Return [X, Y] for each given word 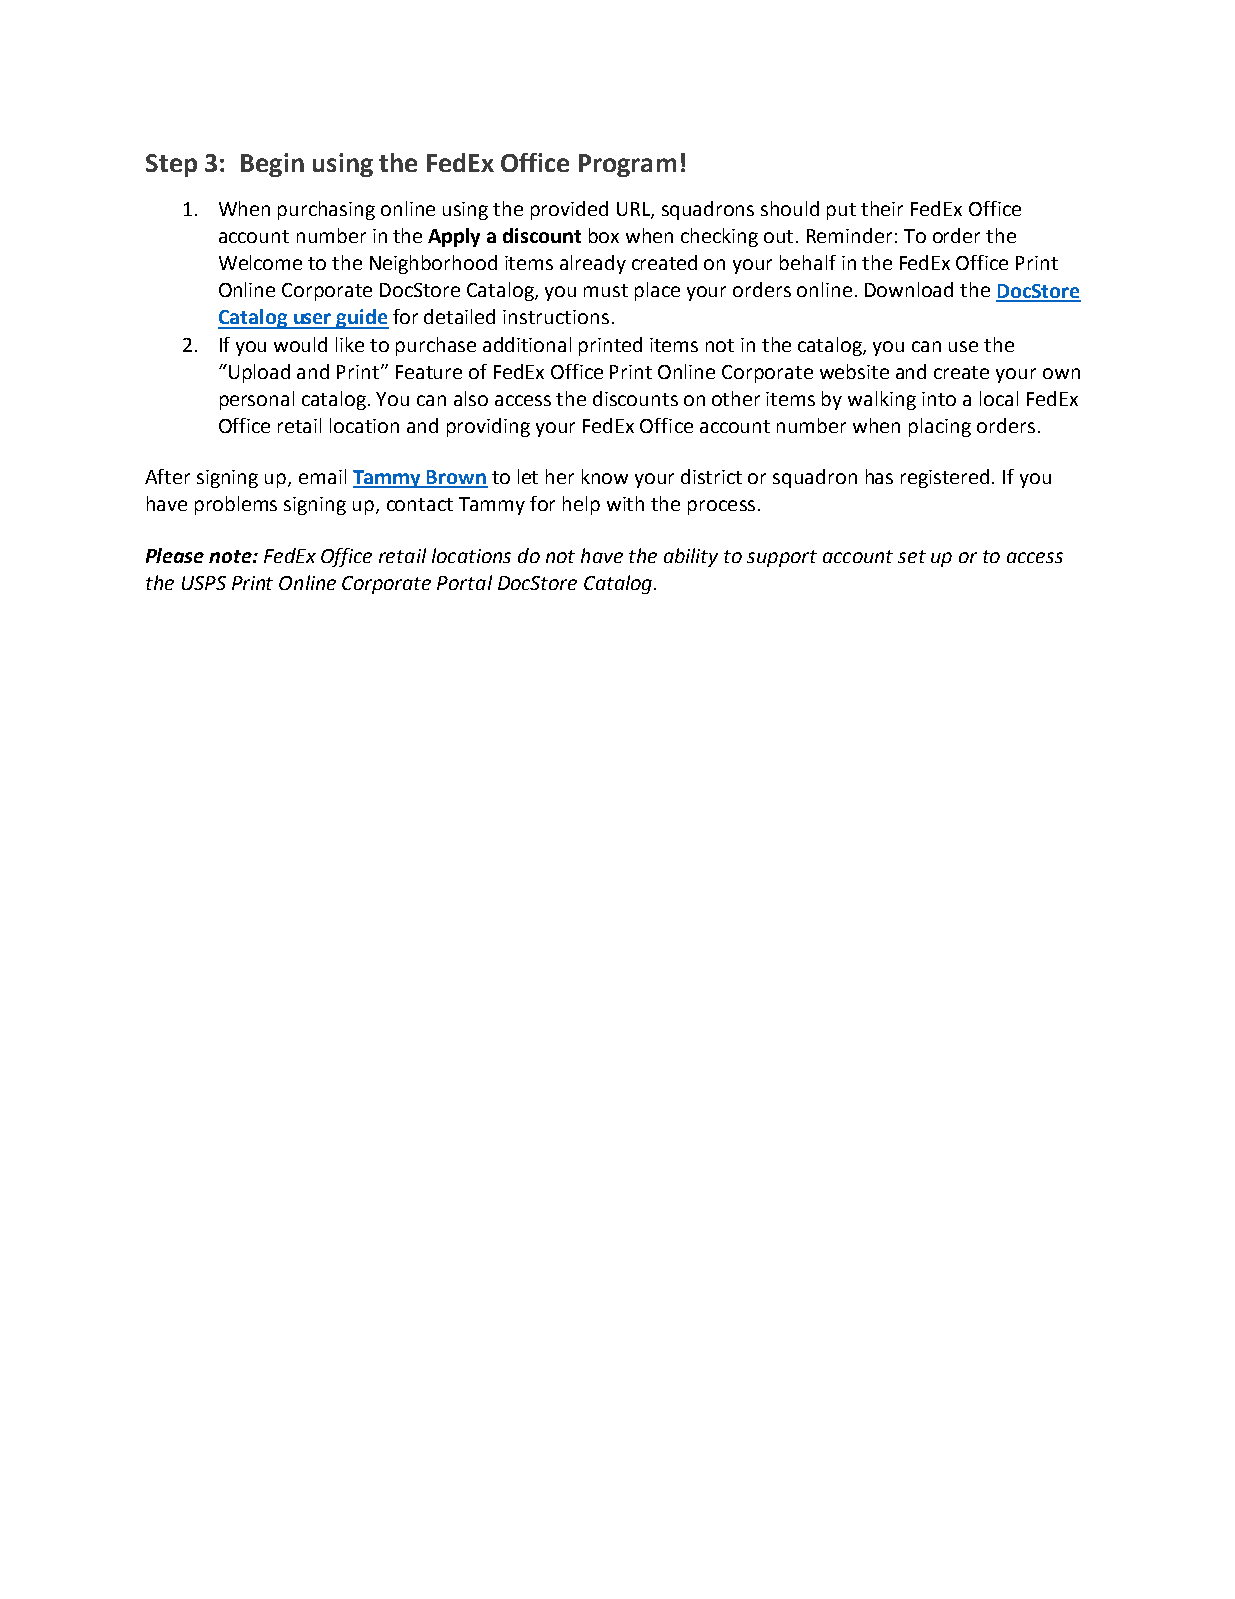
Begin [272, 165]
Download [909, 289]
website [854, 371]
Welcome [260, 262]
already [593, 264]
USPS [204, 583]
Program [627, 165]
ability [691, 557]
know [605, 476]
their [882, 208]
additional [527, 344]
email [322, 476]
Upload [259, 373]
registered [945, 478]
